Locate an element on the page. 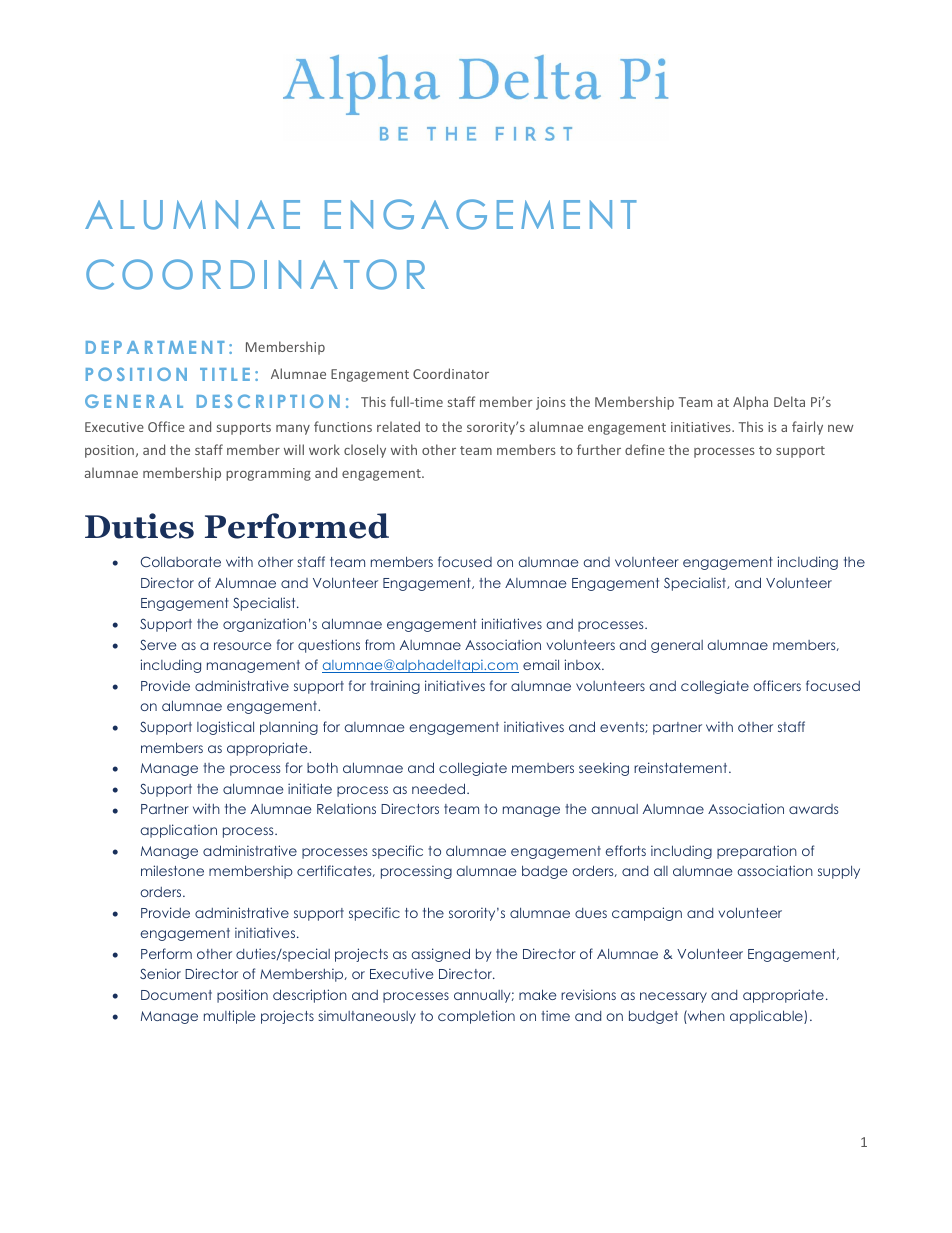 This page has width=952, height=1233. joins is located at coordinates (551, 403).
